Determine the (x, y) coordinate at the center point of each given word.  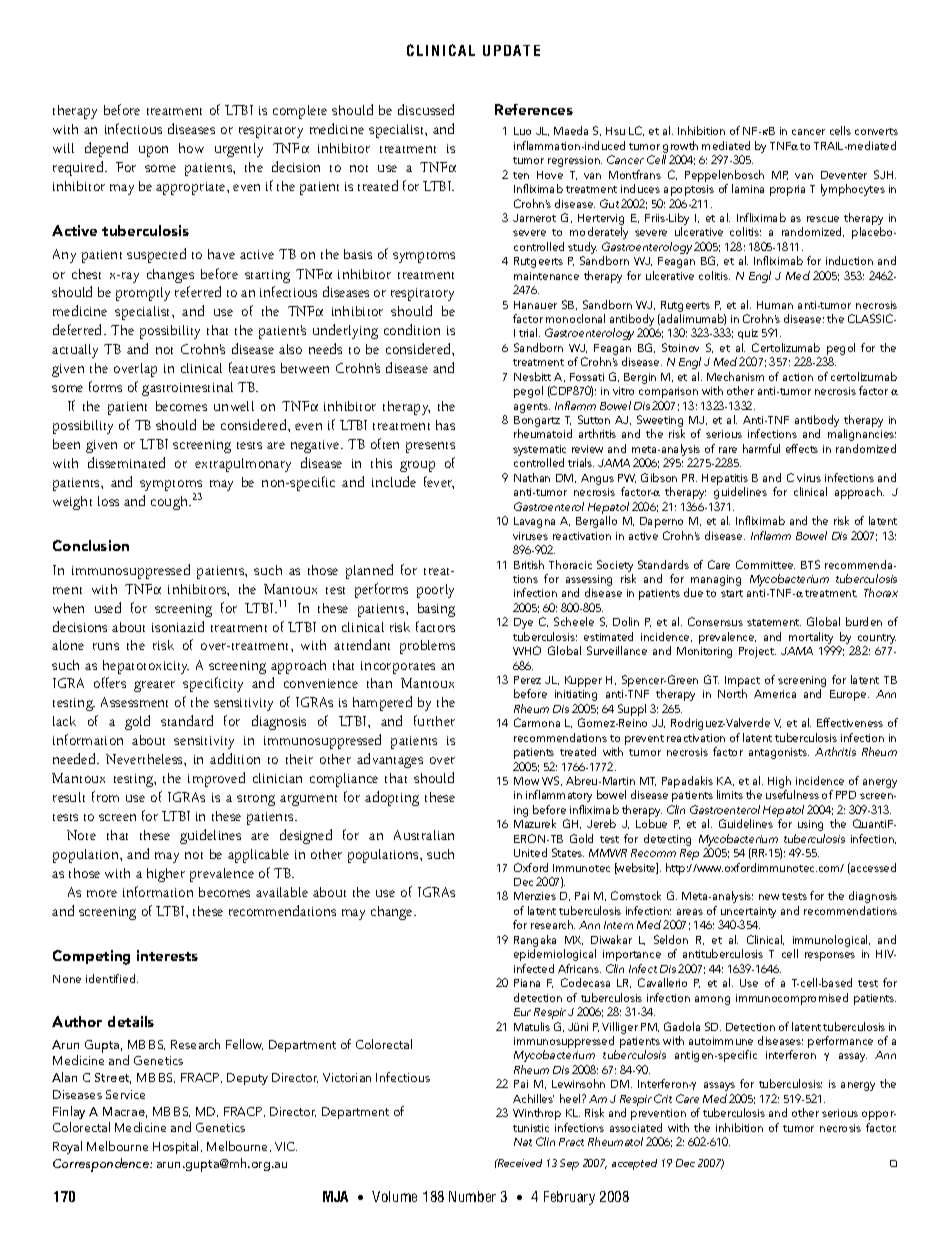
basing (436, 610)
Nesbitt (532, 376)
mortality (811, 639)
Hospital (175, 1147)
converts (876, 131)
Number (472, 1196)
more (102, 893)
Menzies (535, 896)
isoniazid (178, 626)
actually (75, 351)
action (798, 377)
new (769, 897)
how (191, 148)
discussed (426, 109)
